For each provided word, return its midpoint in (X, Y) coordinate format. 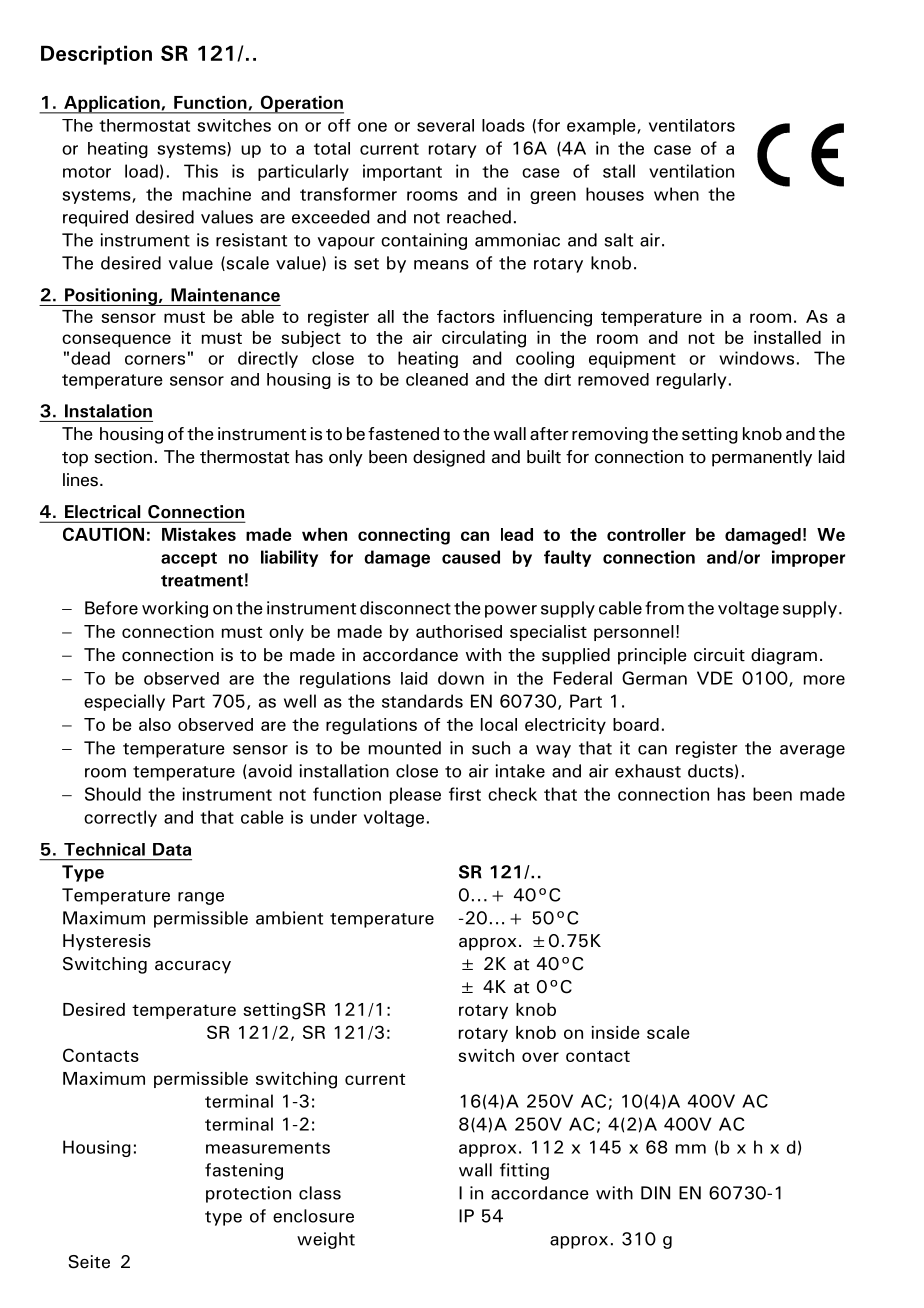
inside (616, 1032)
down (461, 678)
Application (112, 105)
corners (155, 360)
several (445, 125)
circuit (719, 655)
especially (124, 702)
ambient (289, 918)
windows (756, 358)
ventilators (692, 125)
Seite (89, 1262)
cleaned (437, 379)
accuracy (193, 967)
